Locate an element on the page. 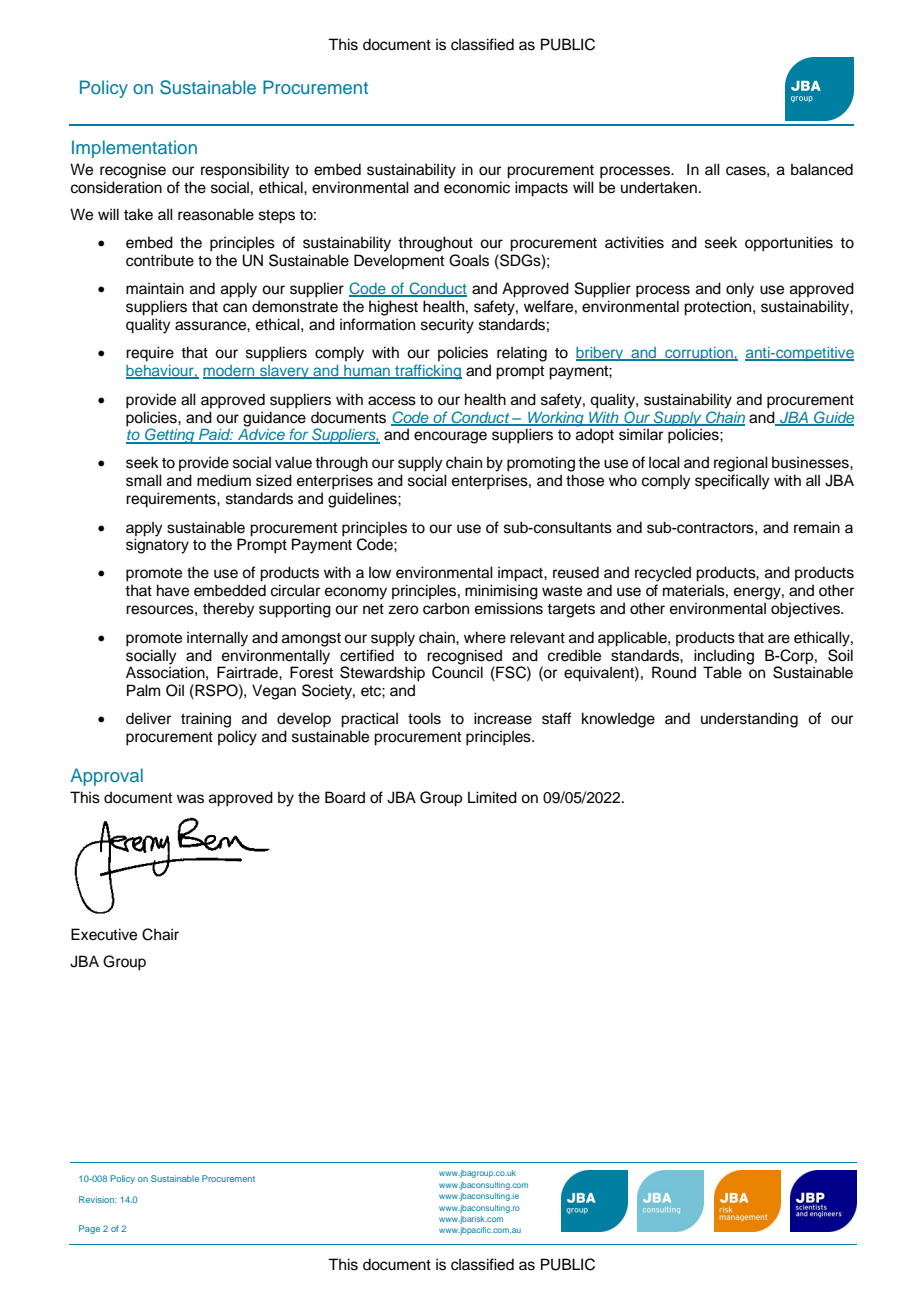  balanced is located at coordinates (822, 169).
